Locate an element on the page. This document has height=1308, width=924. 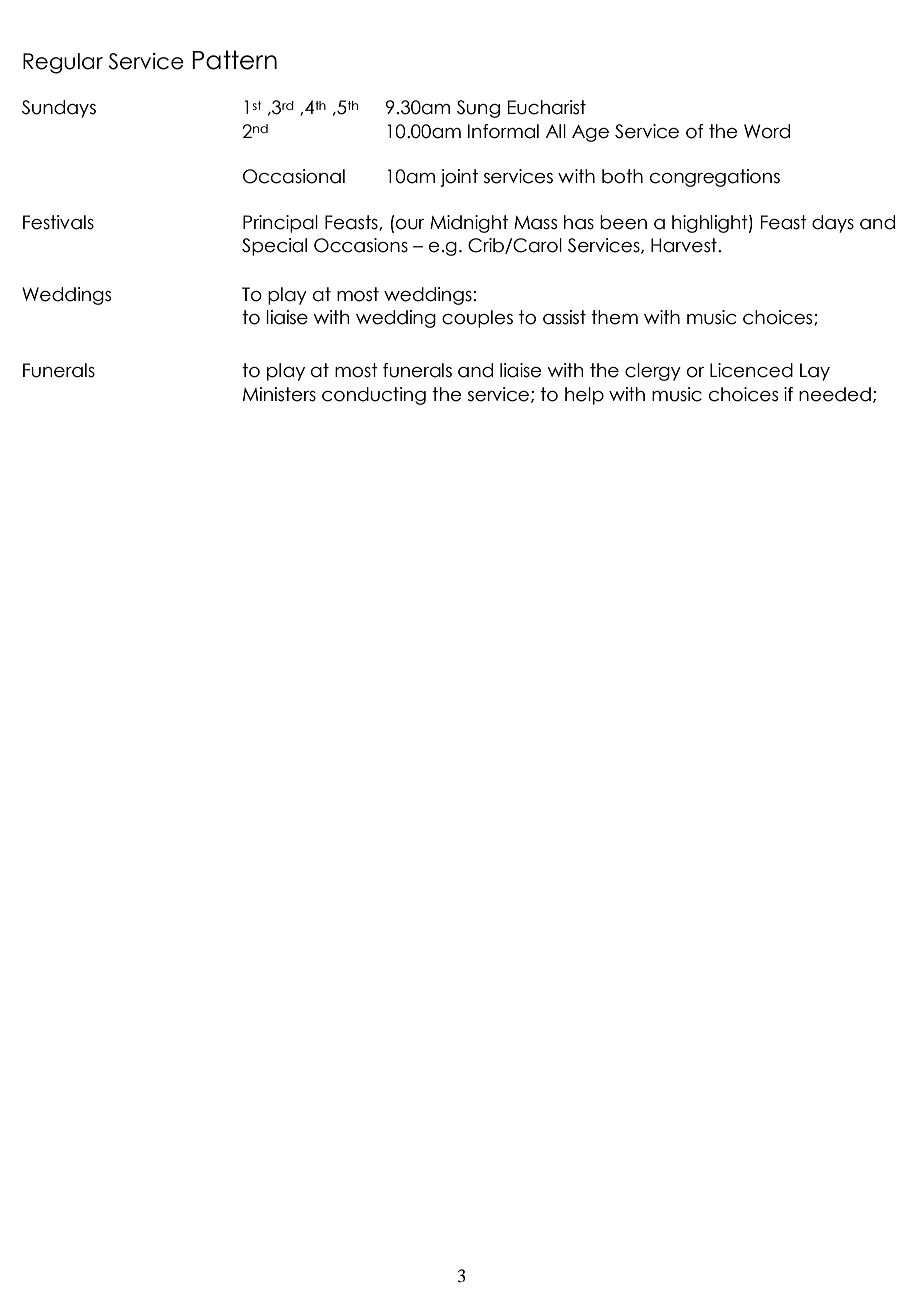
Festivals is located at coordinates (58, 222).
